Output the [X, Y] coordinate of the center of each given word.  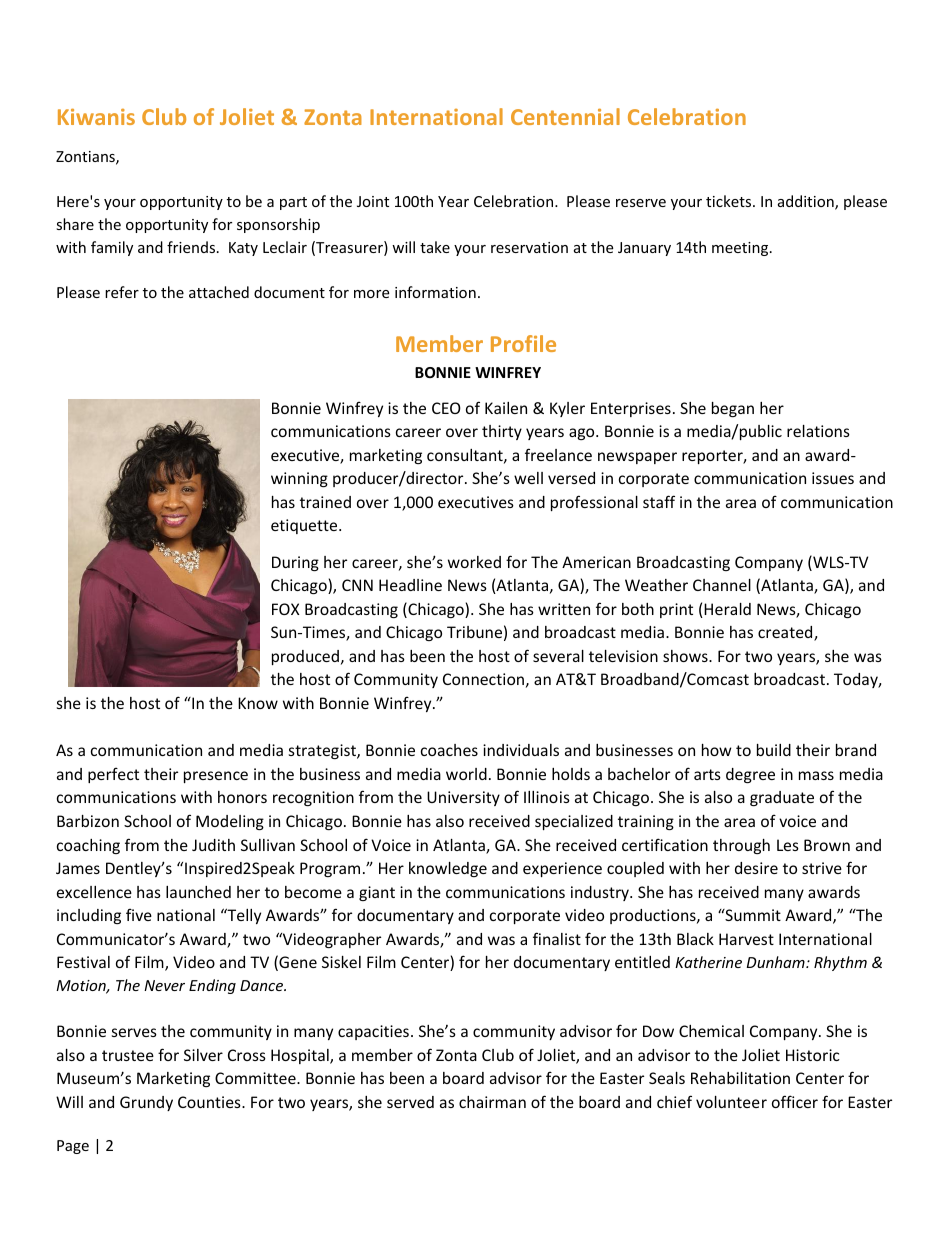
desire [756, 868]
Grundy [146, 1103]
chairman [492, 1102]
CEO [446, 408]
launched [198, 892]
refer [122, 292]
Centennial [565, 116]
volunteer [731, 1102]
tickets [730, 201]
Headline [410, 585]
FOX [286, 609]
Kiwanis [96, 117]
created [786, 633]
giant [377, 893]
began [733, 409]
